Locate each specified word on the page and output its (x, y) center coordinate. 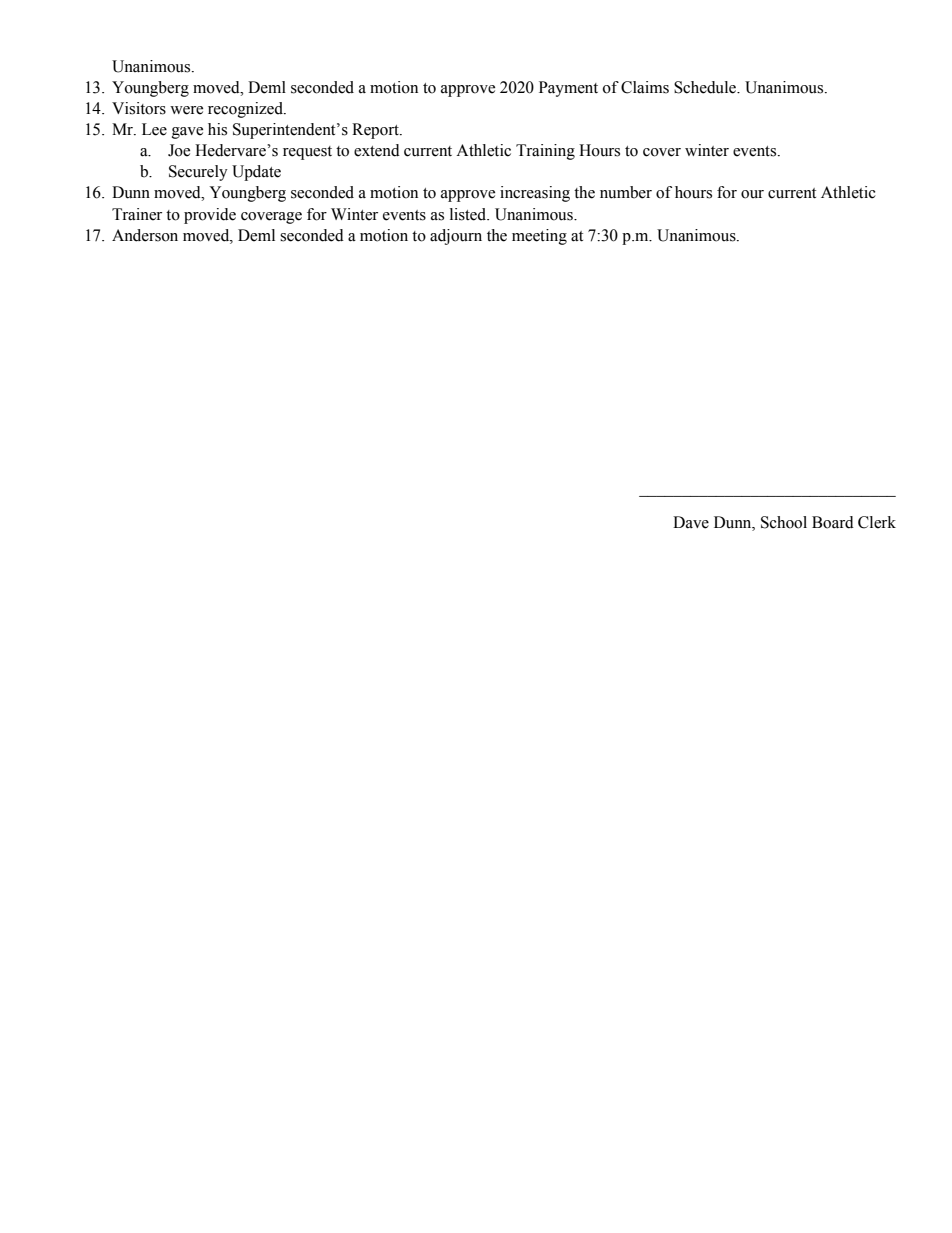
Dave (691, 522)
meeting (539, 237)
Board (833, 522)
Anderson (145, 235)
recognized (246, 110)
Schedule (706, 87)
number (626, 192)
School (784, 522)
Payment (568, 89)
